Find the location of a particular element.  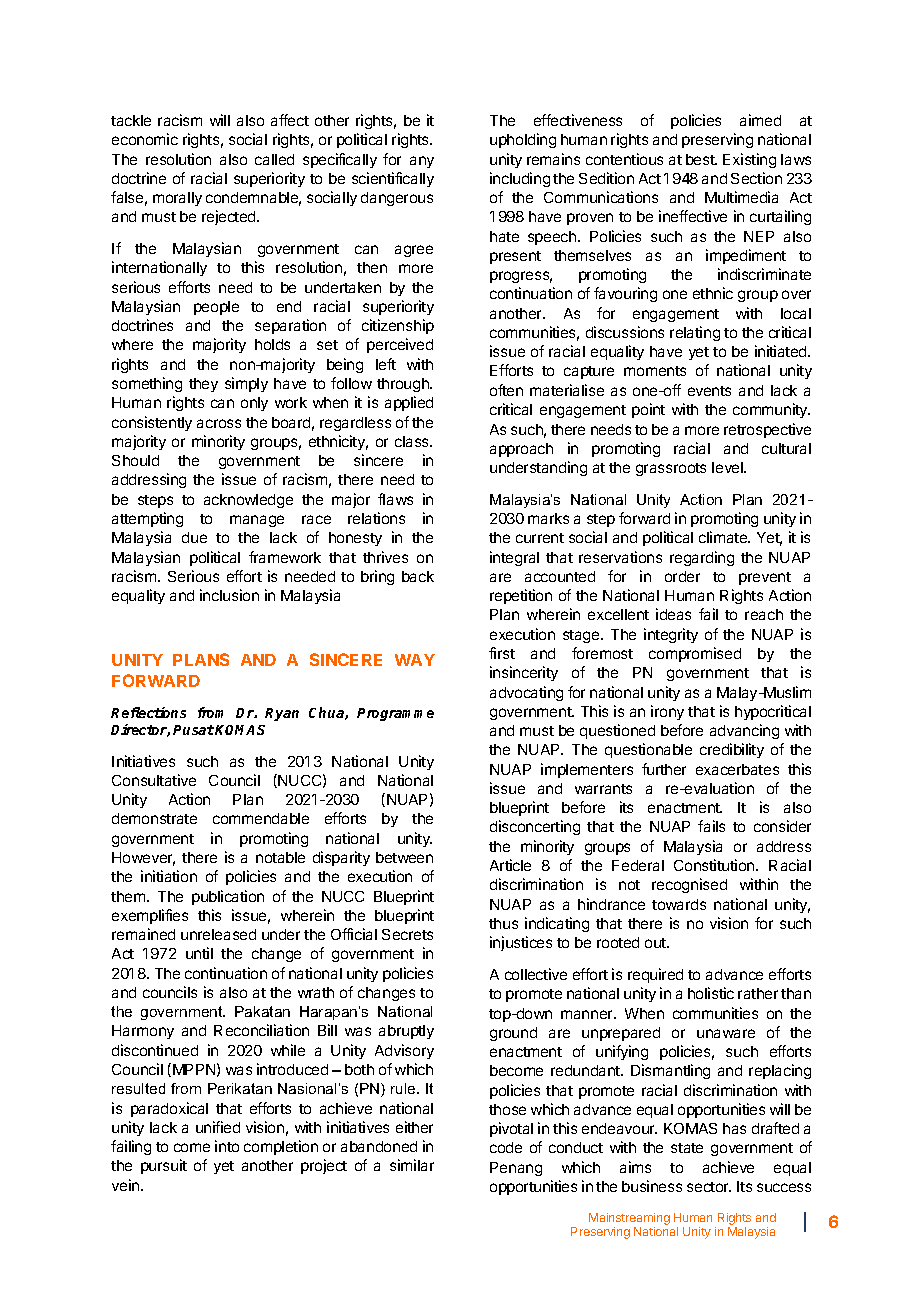

Ryan is located at coordinates (282, 714).
